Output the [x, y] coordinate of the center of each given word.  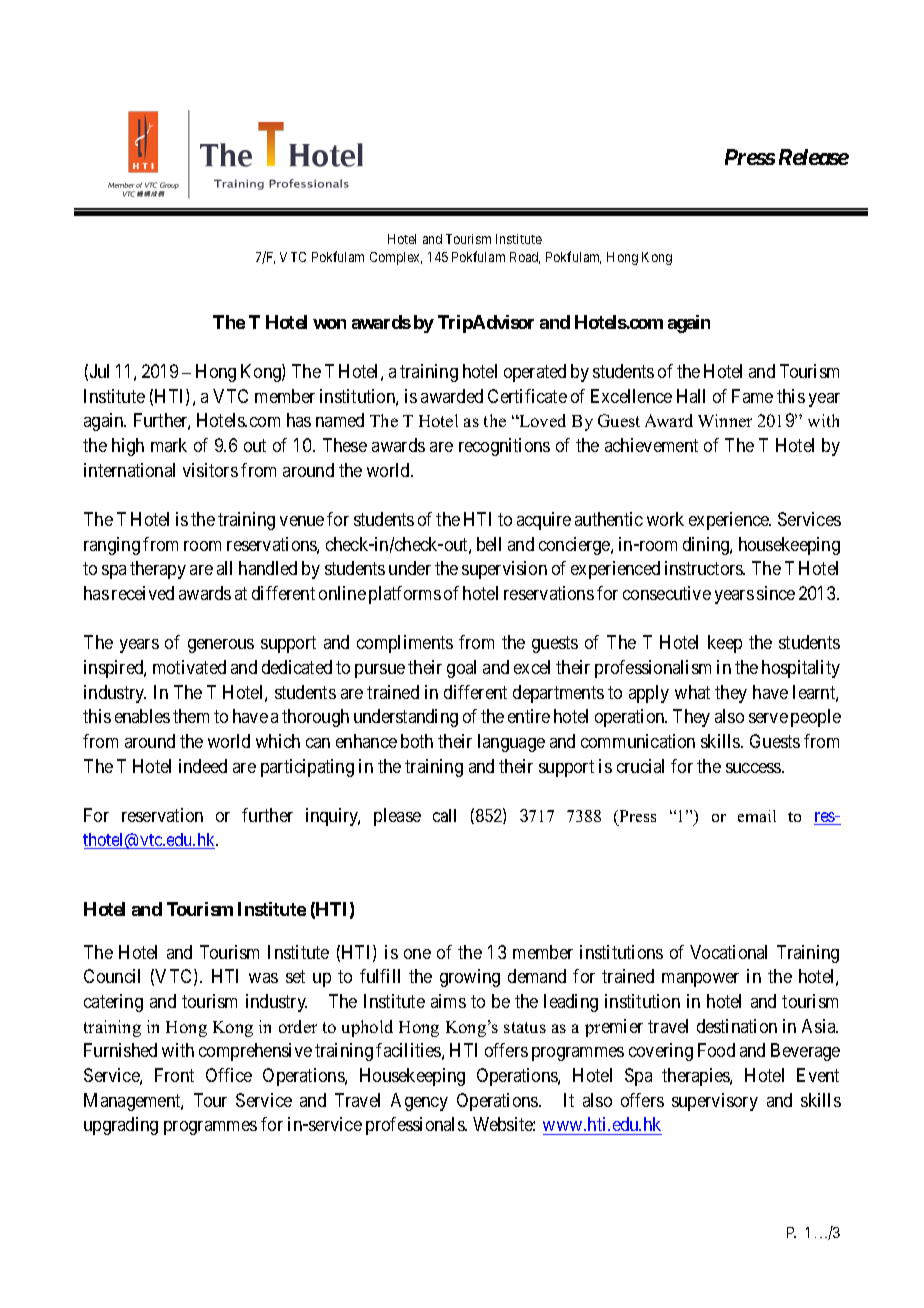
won [329, 324]
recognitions [504, 447]
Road [525, 258]
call [444, 815]
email [757, 816]
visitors [210, 470]
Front [174, 1075]
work [665, 519]
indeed [203, 766]
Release [814, 157]
